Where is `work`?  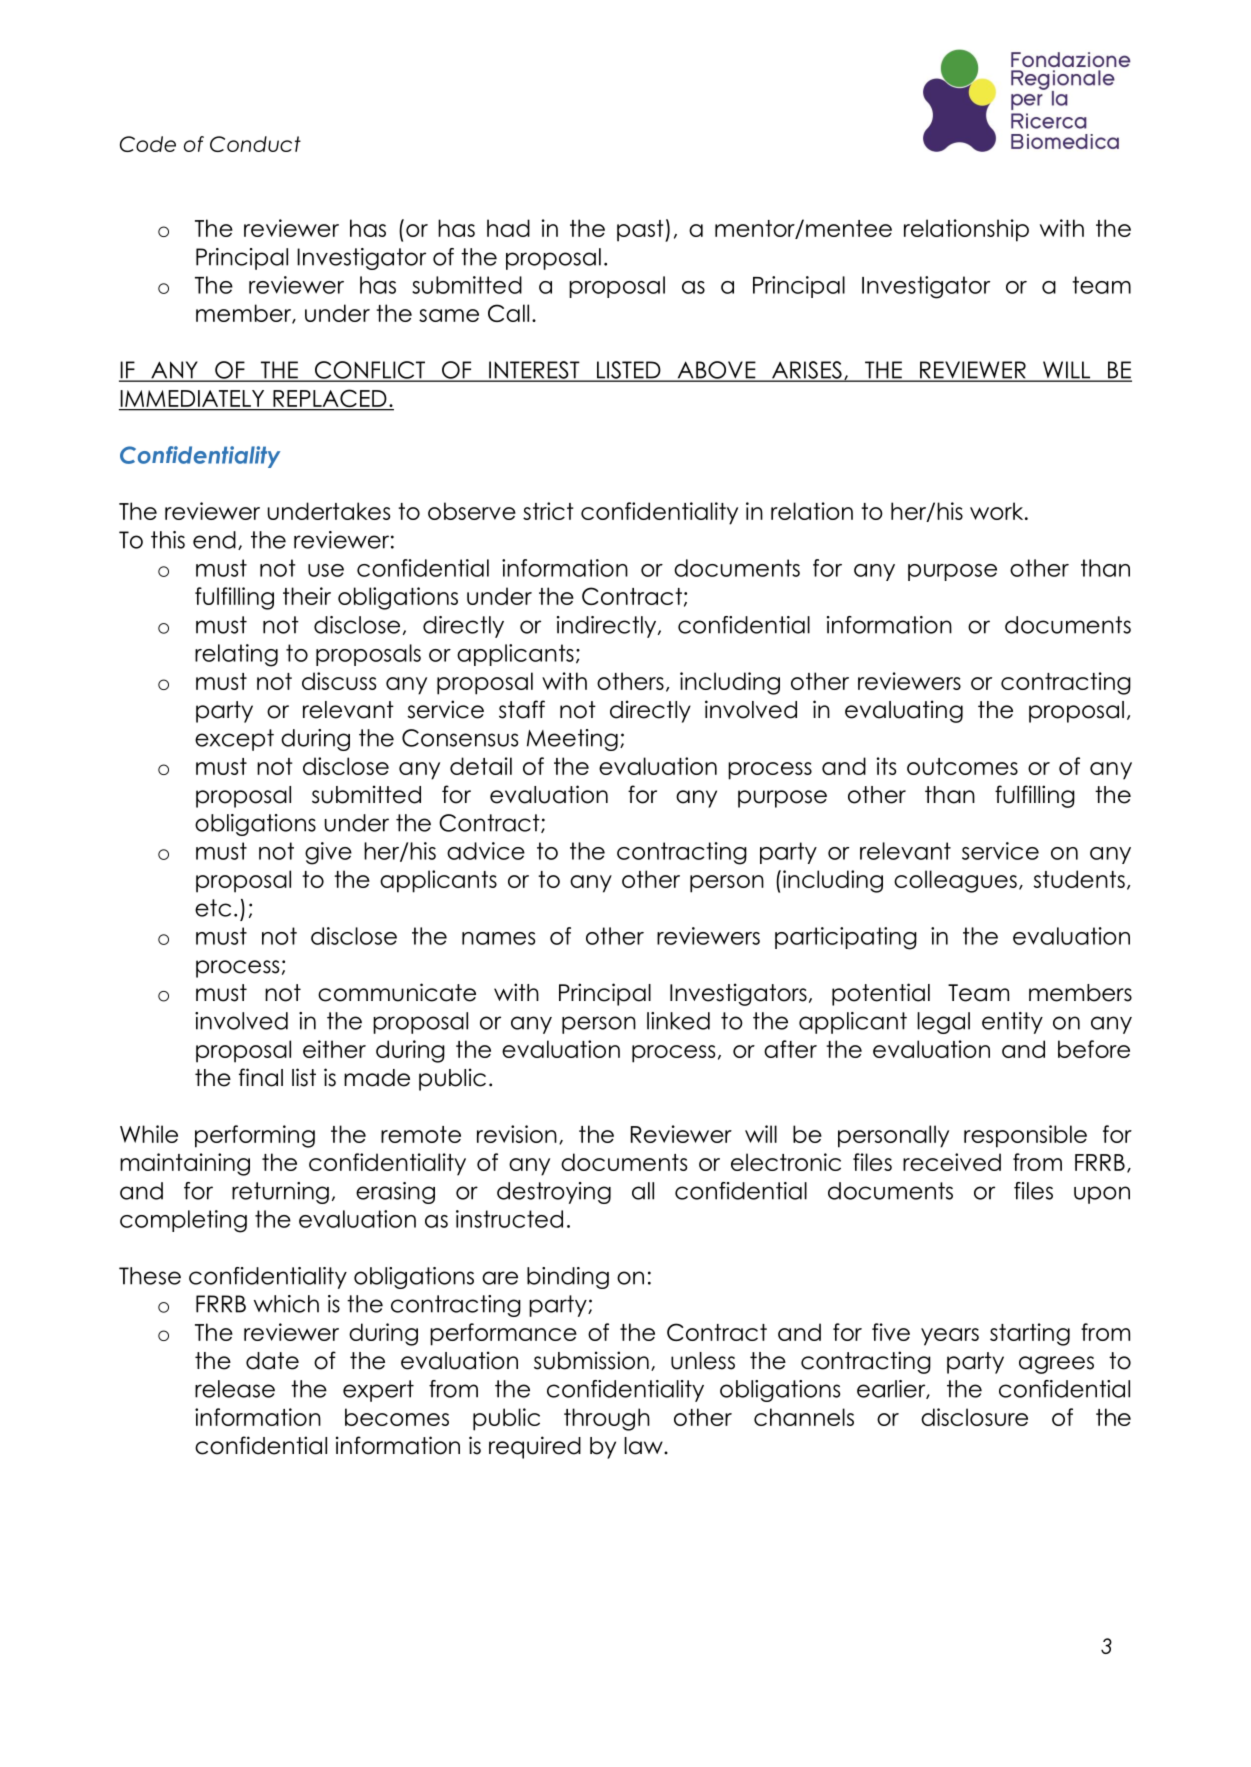 work is located at coordinates (998, 511).
